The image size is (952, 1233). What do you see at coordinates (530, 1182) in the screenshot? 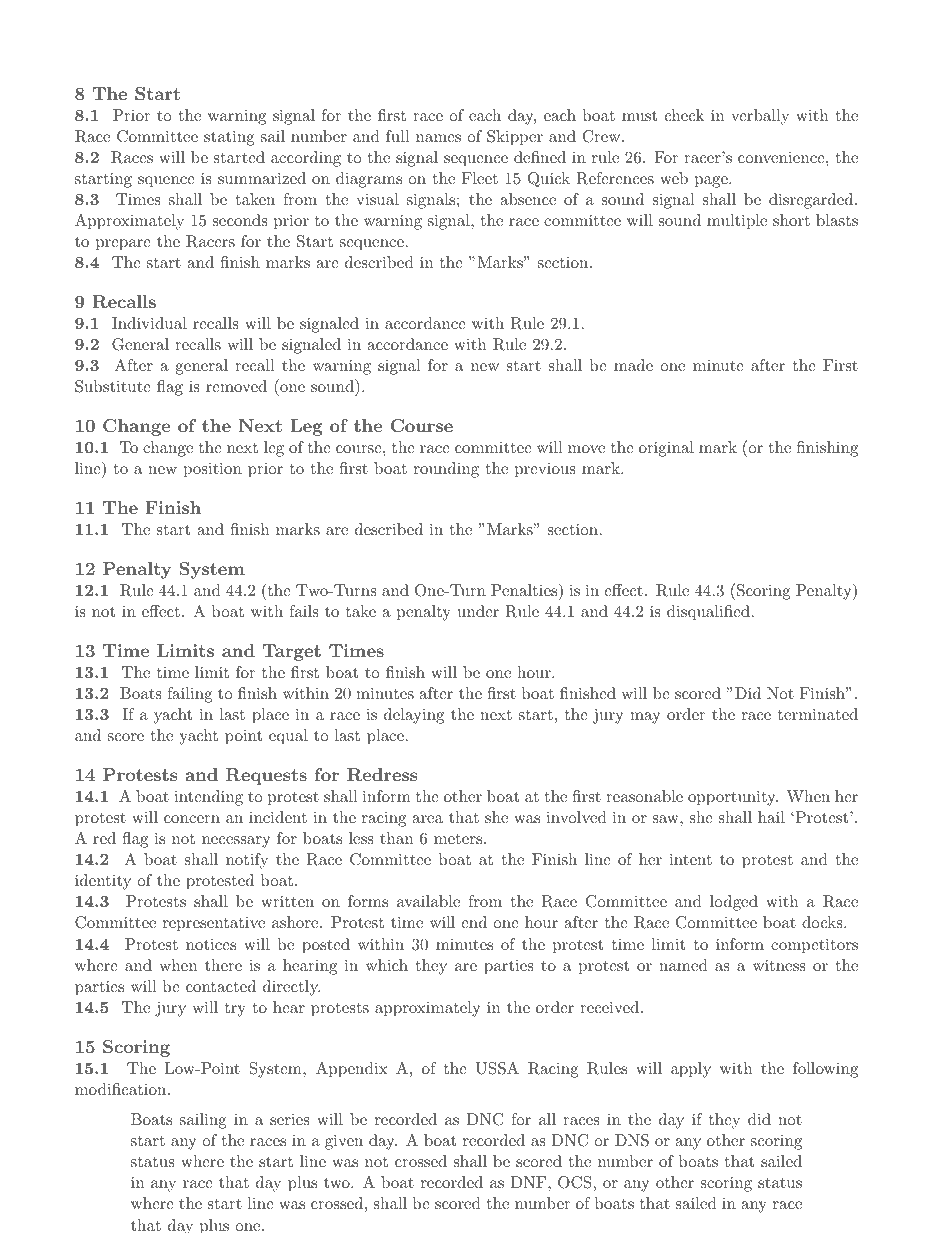
I see `DNF` at bounding box center [530, 1182].
